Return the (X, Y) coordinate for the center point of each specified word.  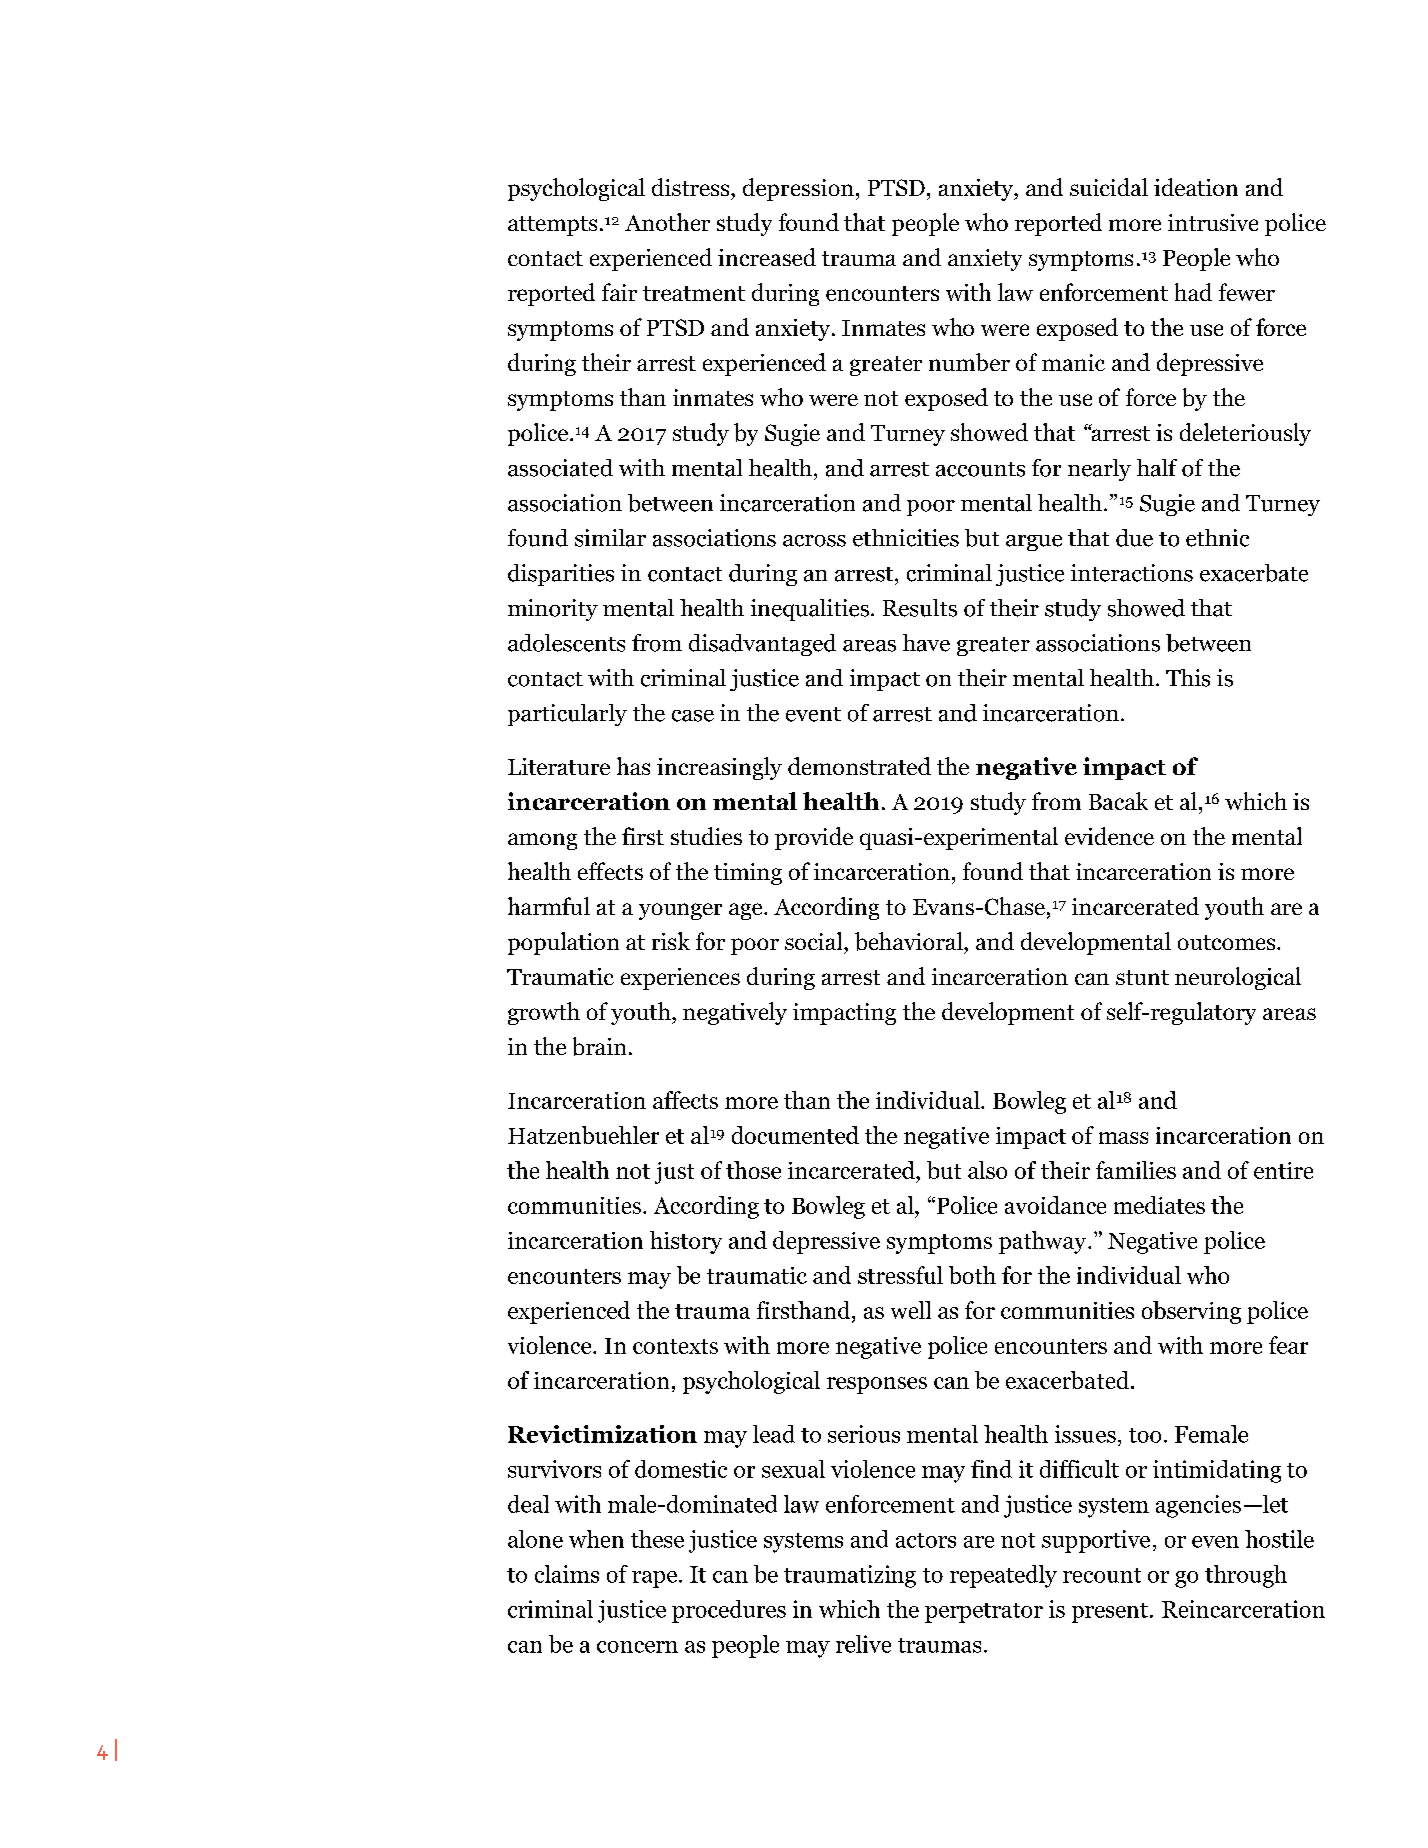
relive (863, 1644)
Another (667, 222)
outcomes (1228, 942)
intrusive (1213, 222)
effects (610, 871)
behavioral (910, 941)
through (1246, 1576)
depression (798, 189)
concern (637, 1647)
